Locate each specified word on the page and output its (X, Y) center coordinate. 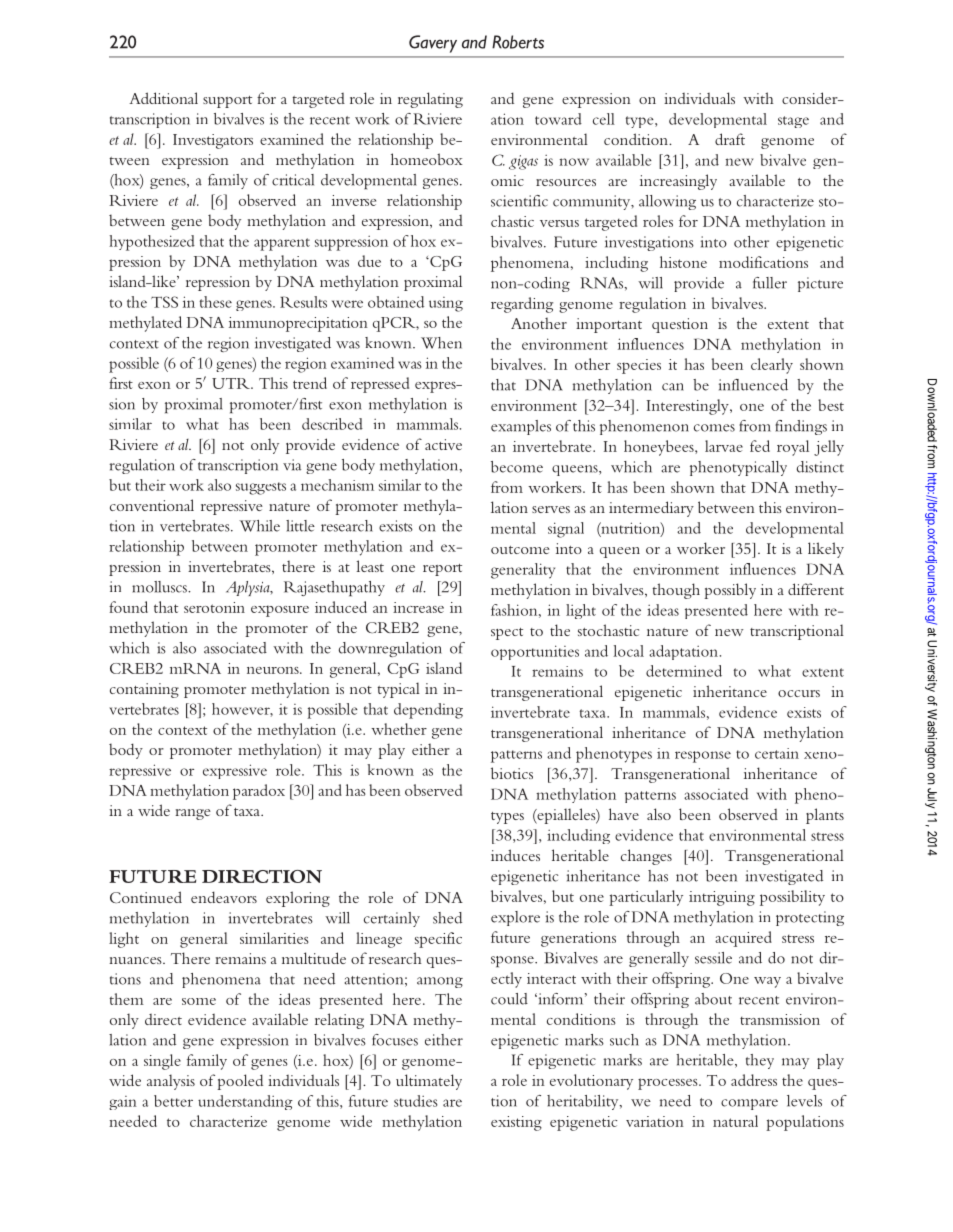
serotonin (214, 607)
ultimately (429, 1082)
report (442, 570)
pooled (240, 1082)
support (227, 102)
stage (793, 122)
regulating (430, 100)
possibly (730, 591)
